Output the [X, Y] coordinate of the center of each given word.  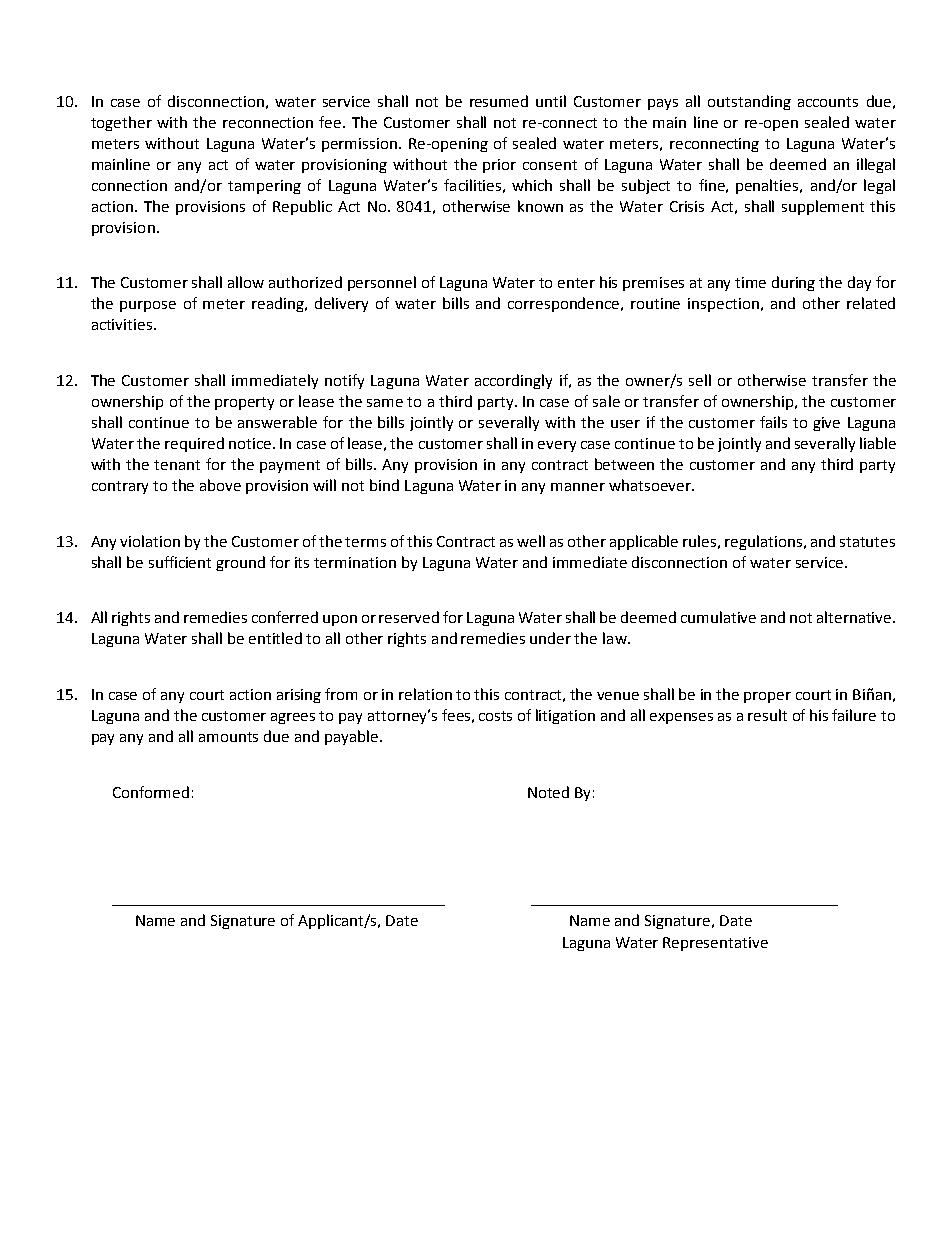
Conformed [151, 792]
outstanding [749, 102]
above [220, 485]
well [531, 541]
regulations [765, 542]
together [121, 123]
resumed [499, 101]
